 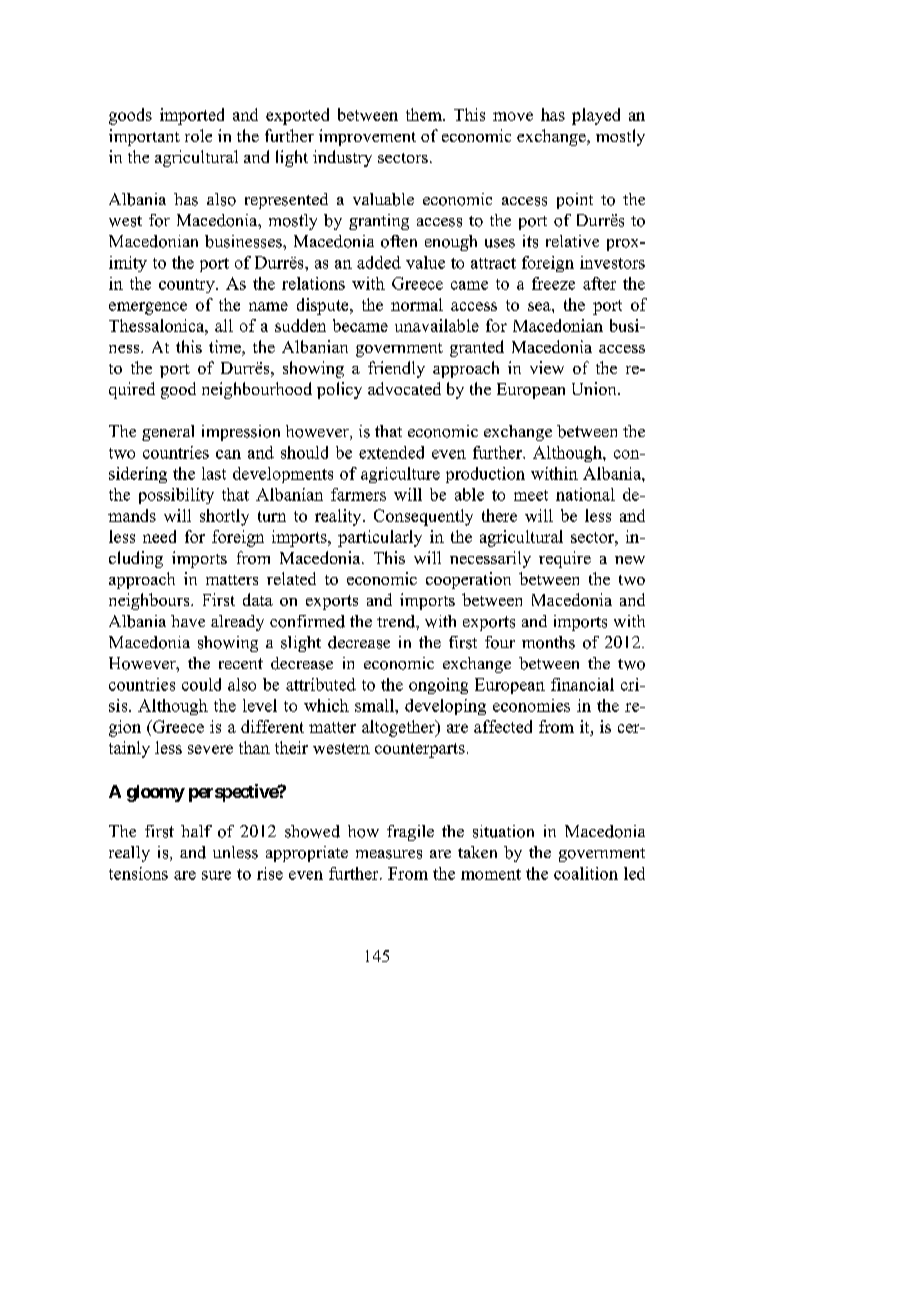 What do you see at coordinates (367, 137) in the screenshot?
I see `improvement` at bounding box center [367, 137].
